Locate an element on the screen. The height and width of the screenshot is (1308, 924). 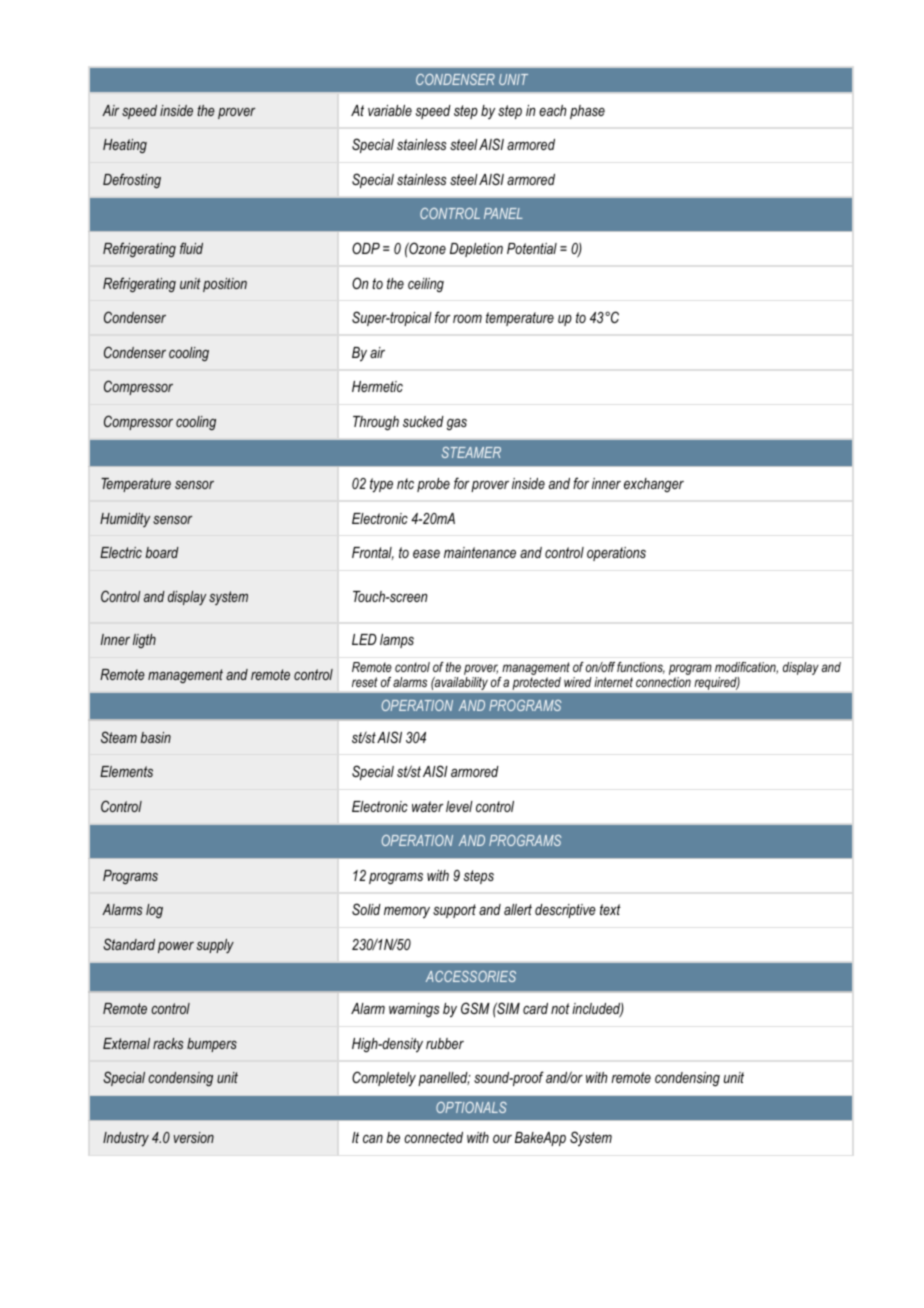
internet is located at coordinates (613, 682).
